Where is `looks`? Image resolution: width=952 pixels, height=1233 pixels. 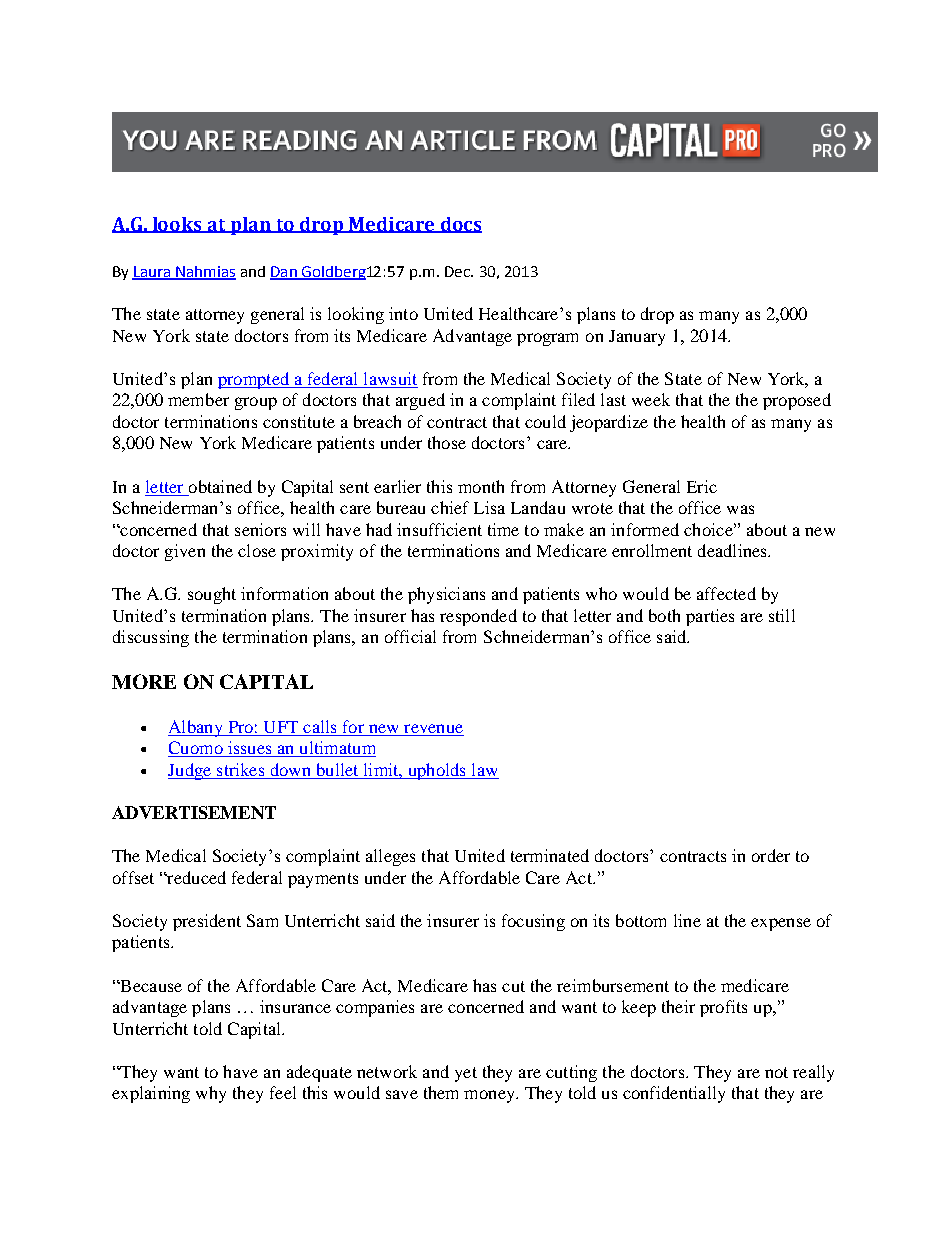 looks is located at coordinates (177, 225).
